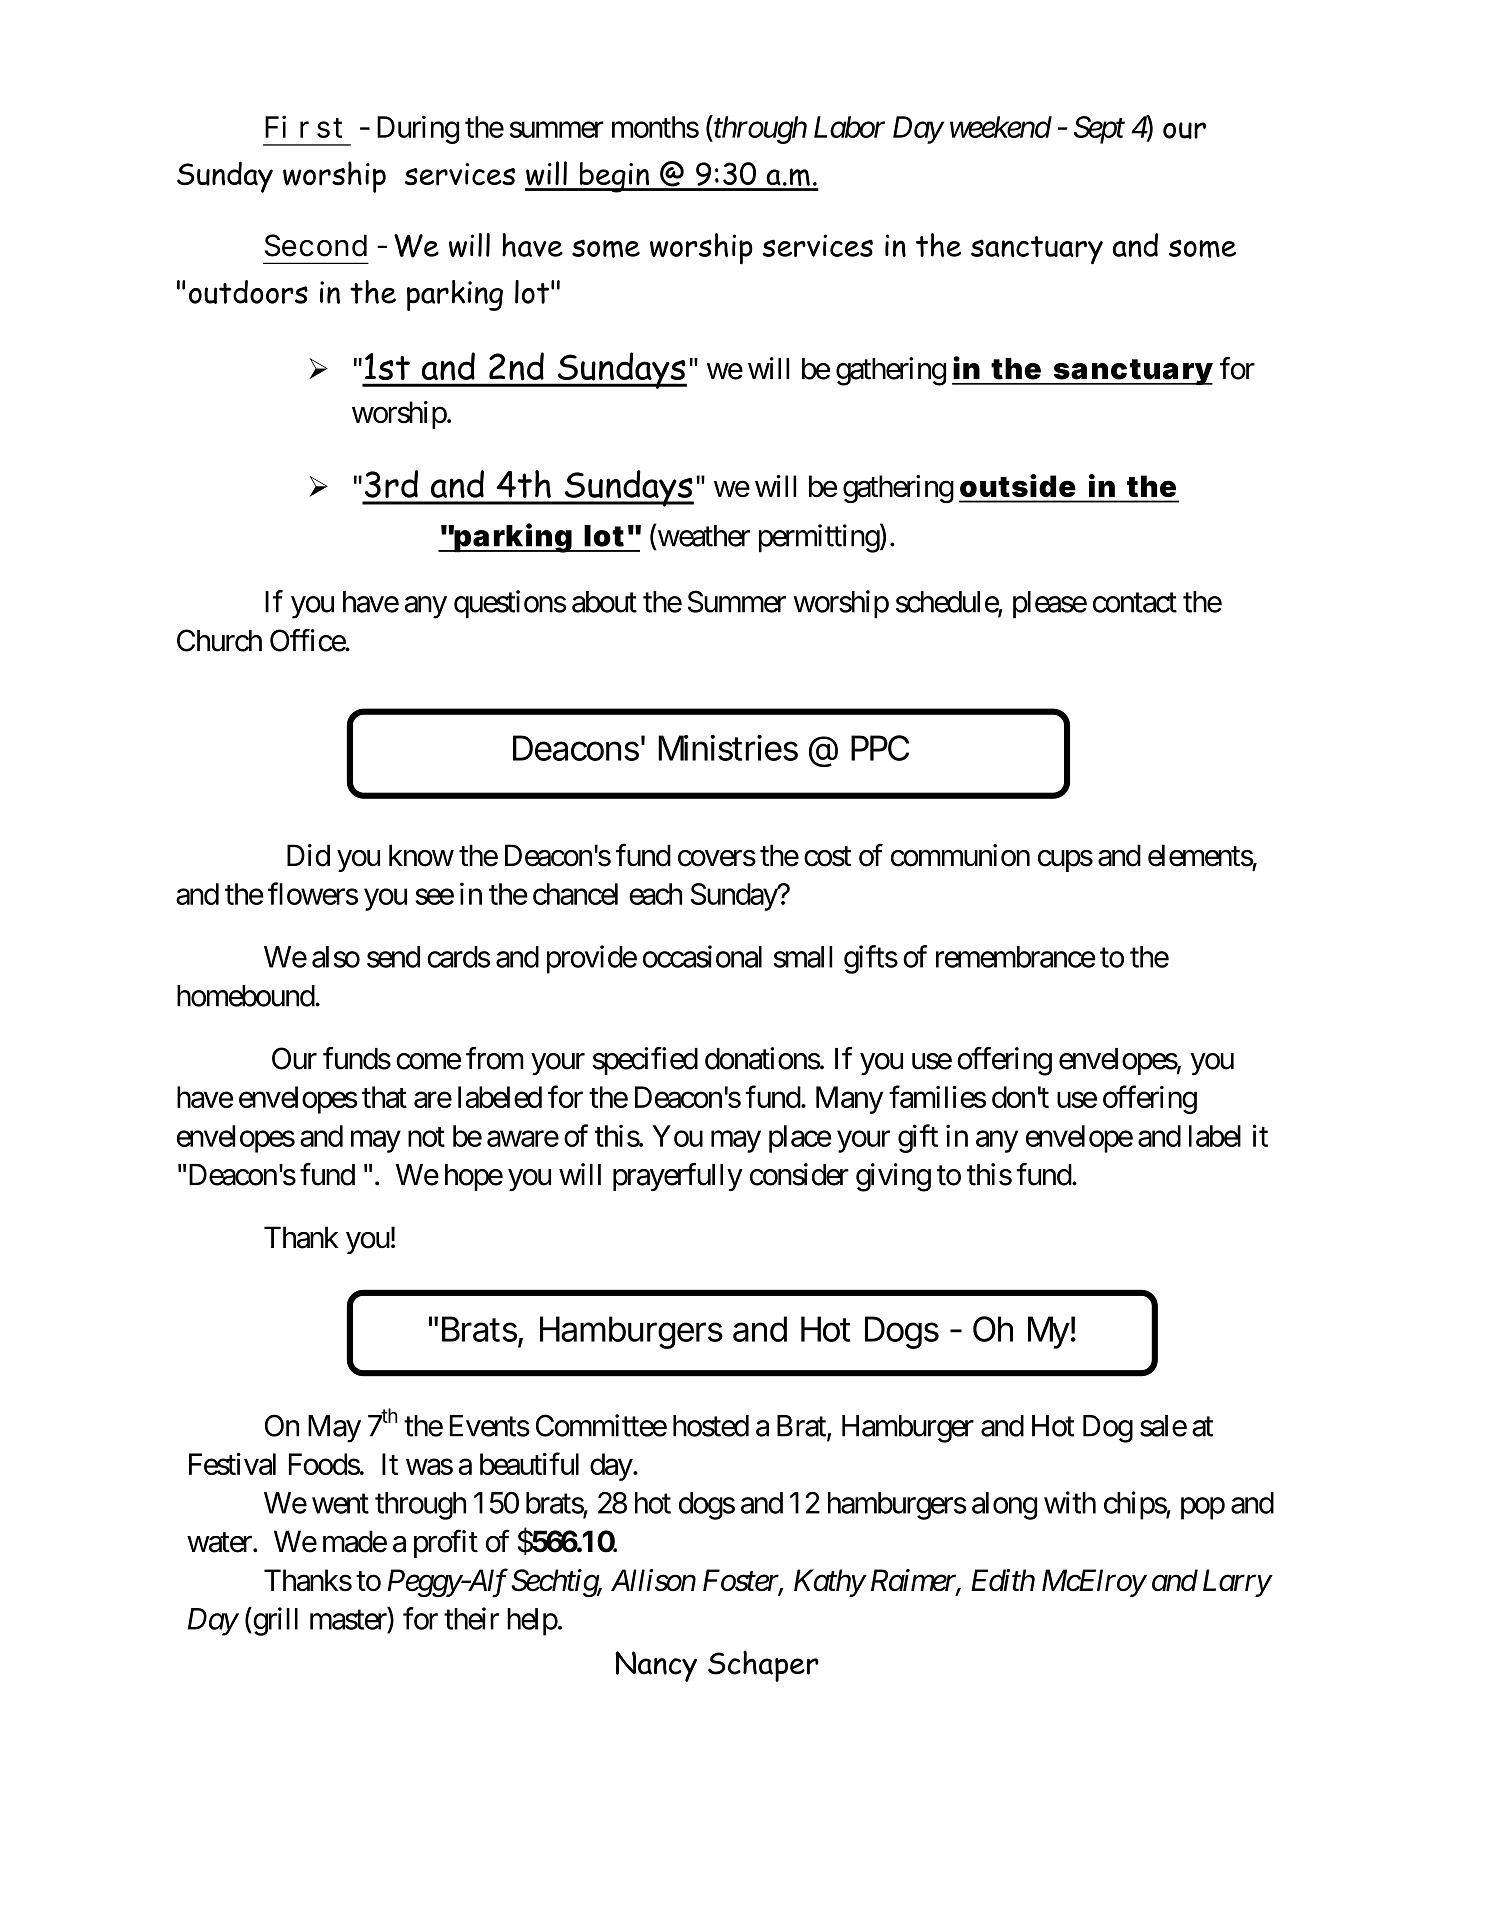  Describe the element at coordinates (1135, 603) in the screenshot. I see `contact` at that location.
